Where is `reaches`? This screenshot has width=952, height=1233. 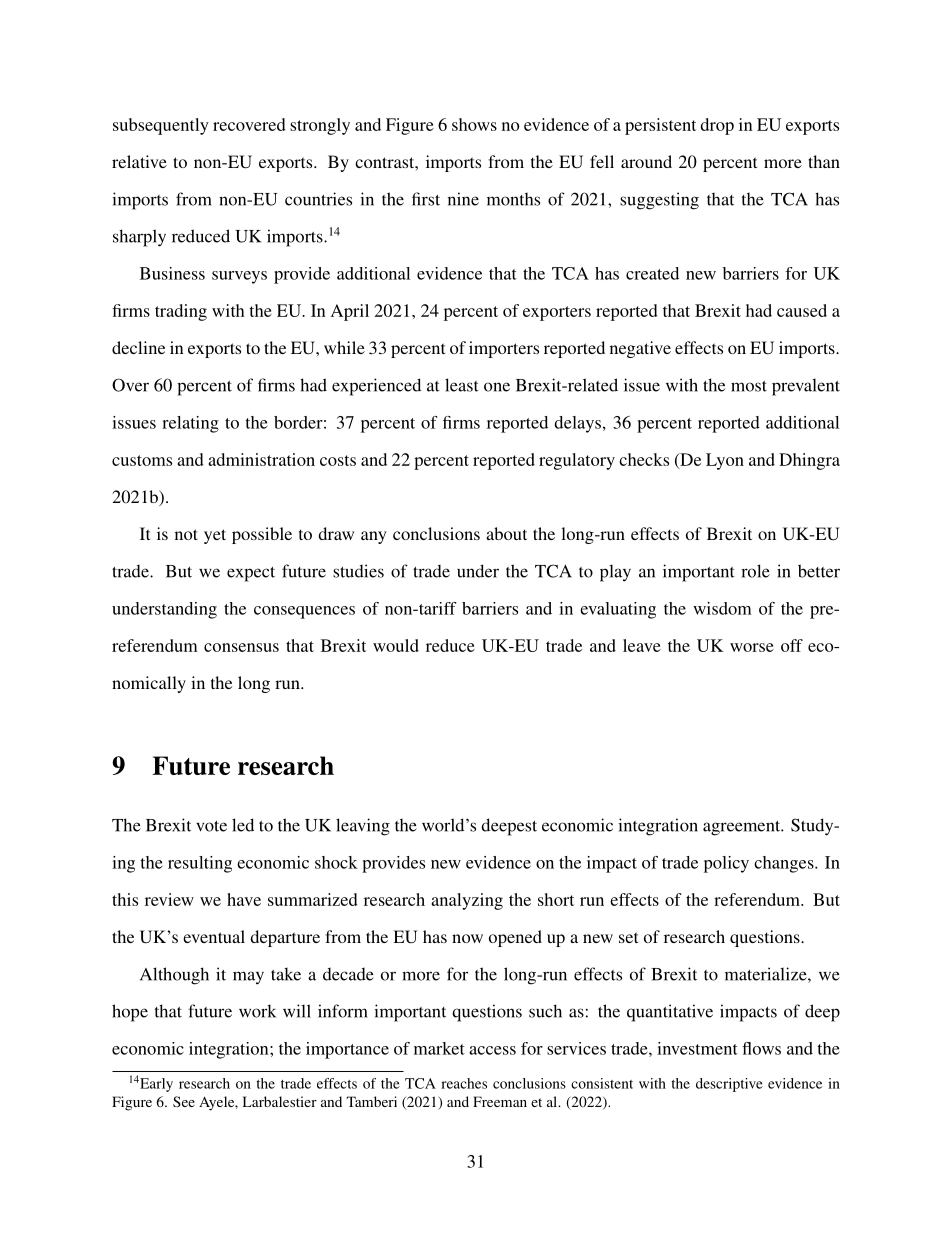
reaches is located at coordinates (464, 1083).
